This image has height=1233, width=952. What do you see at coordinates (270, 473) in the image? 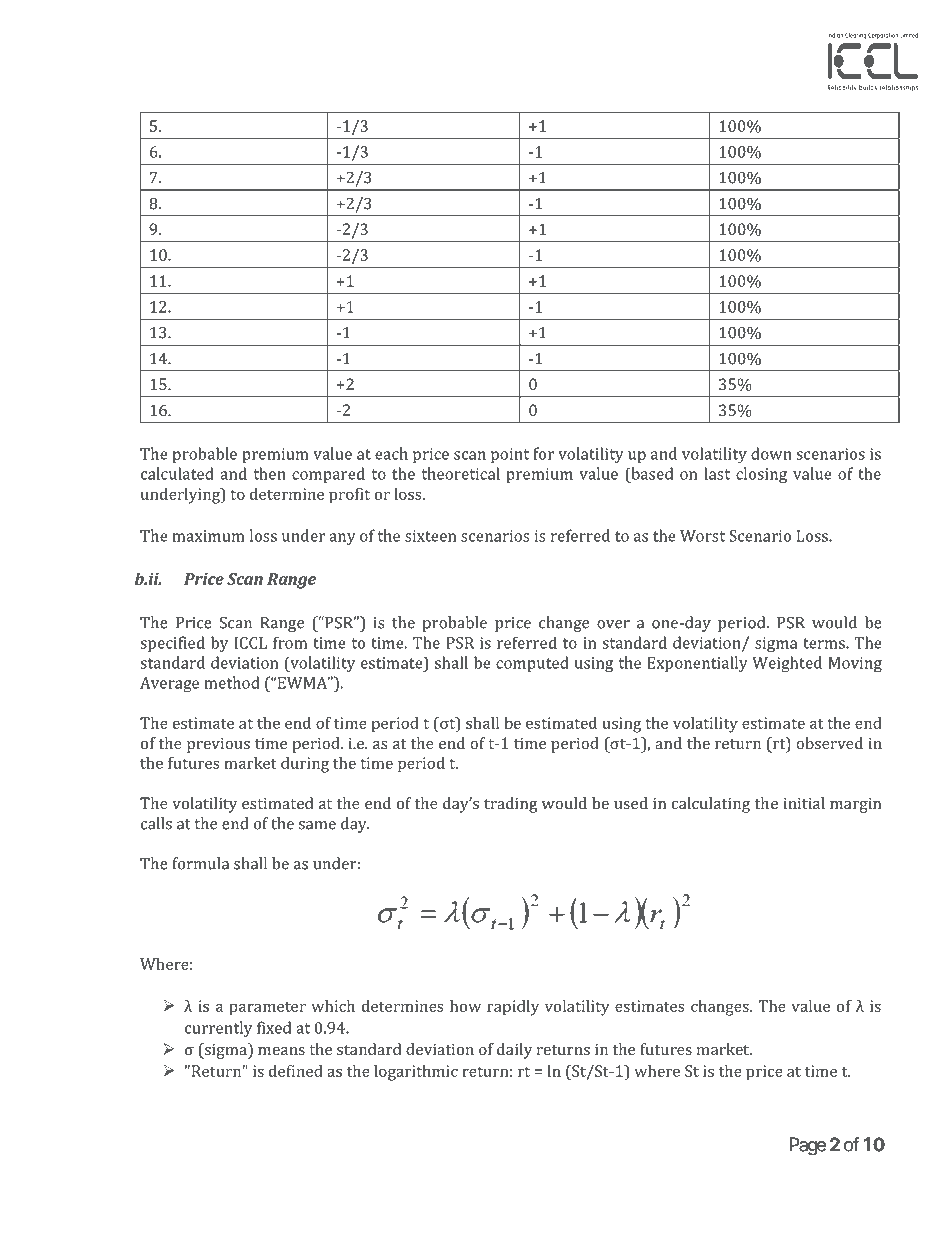
I see `then` at bounding box center [270, 473].
